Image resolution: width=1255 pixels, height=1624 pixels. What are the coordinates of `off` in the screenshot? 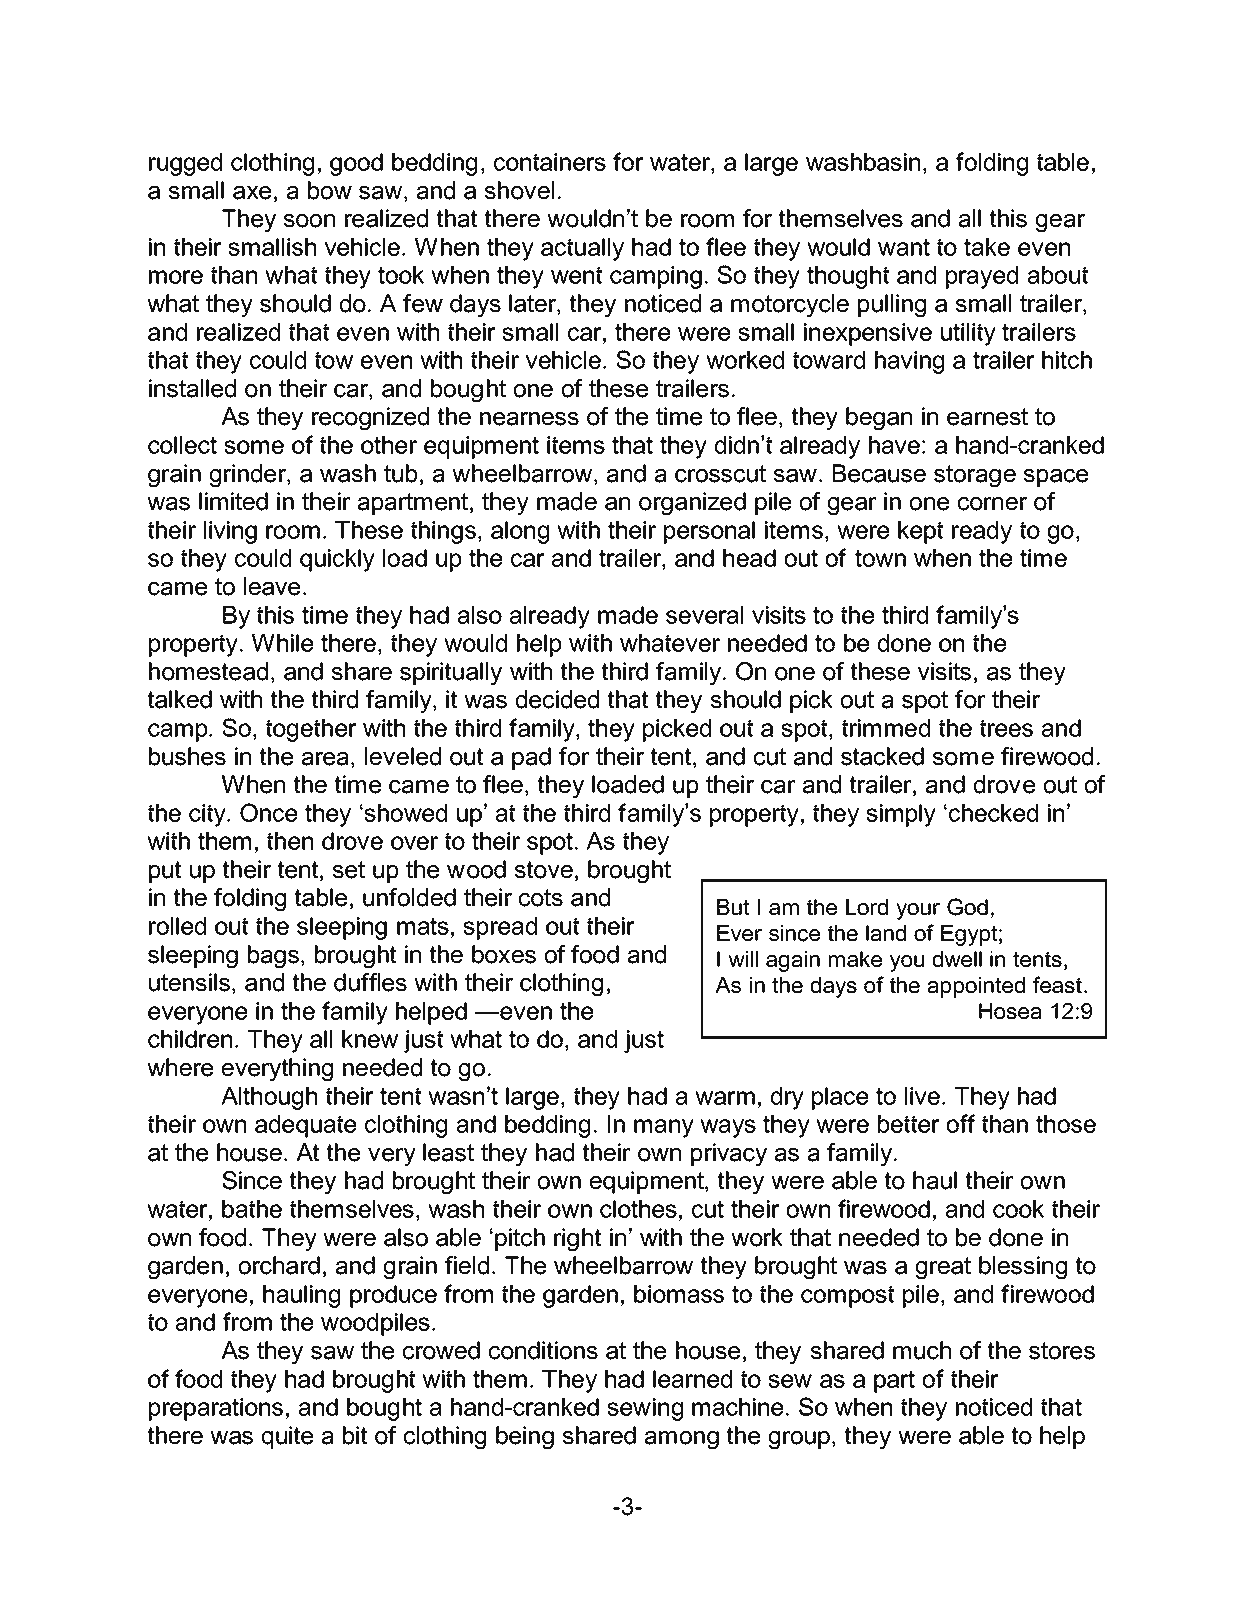 It's located at (961, 1123).
